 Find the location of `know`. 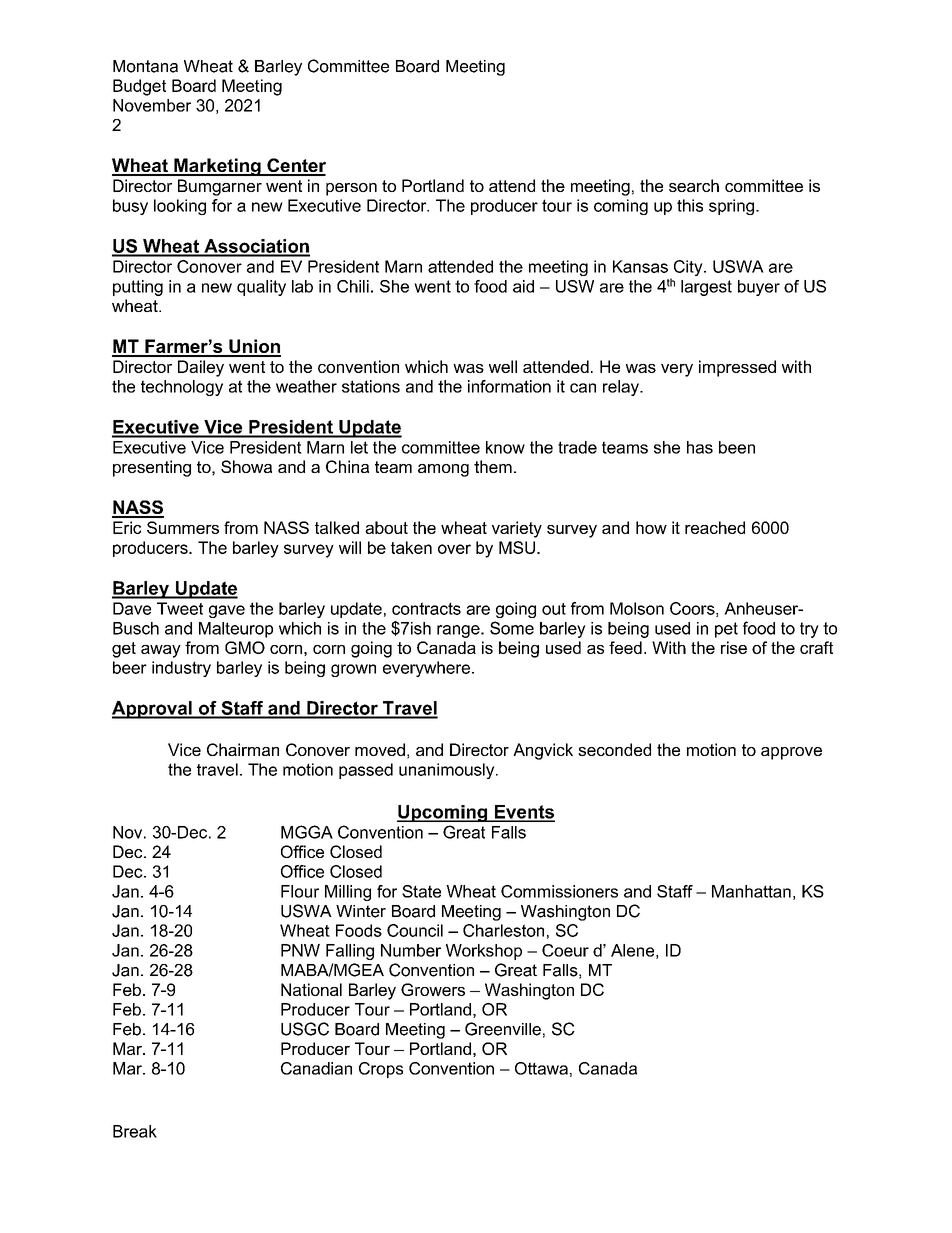

know is located at coordinates (505, 447).
